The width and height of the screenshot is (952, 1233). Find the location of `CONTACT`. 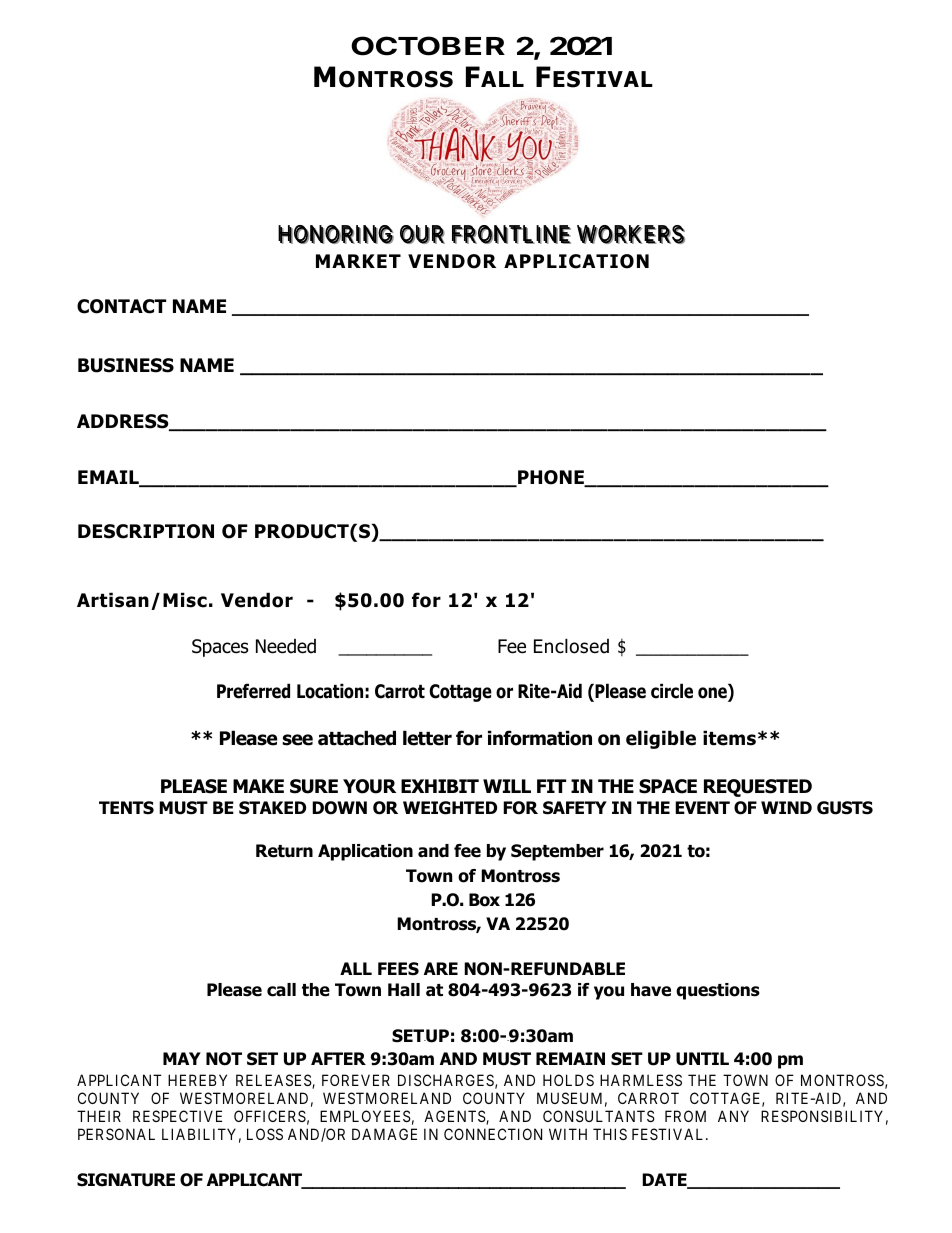

CONTACT is located at coordinates (121, 306).
